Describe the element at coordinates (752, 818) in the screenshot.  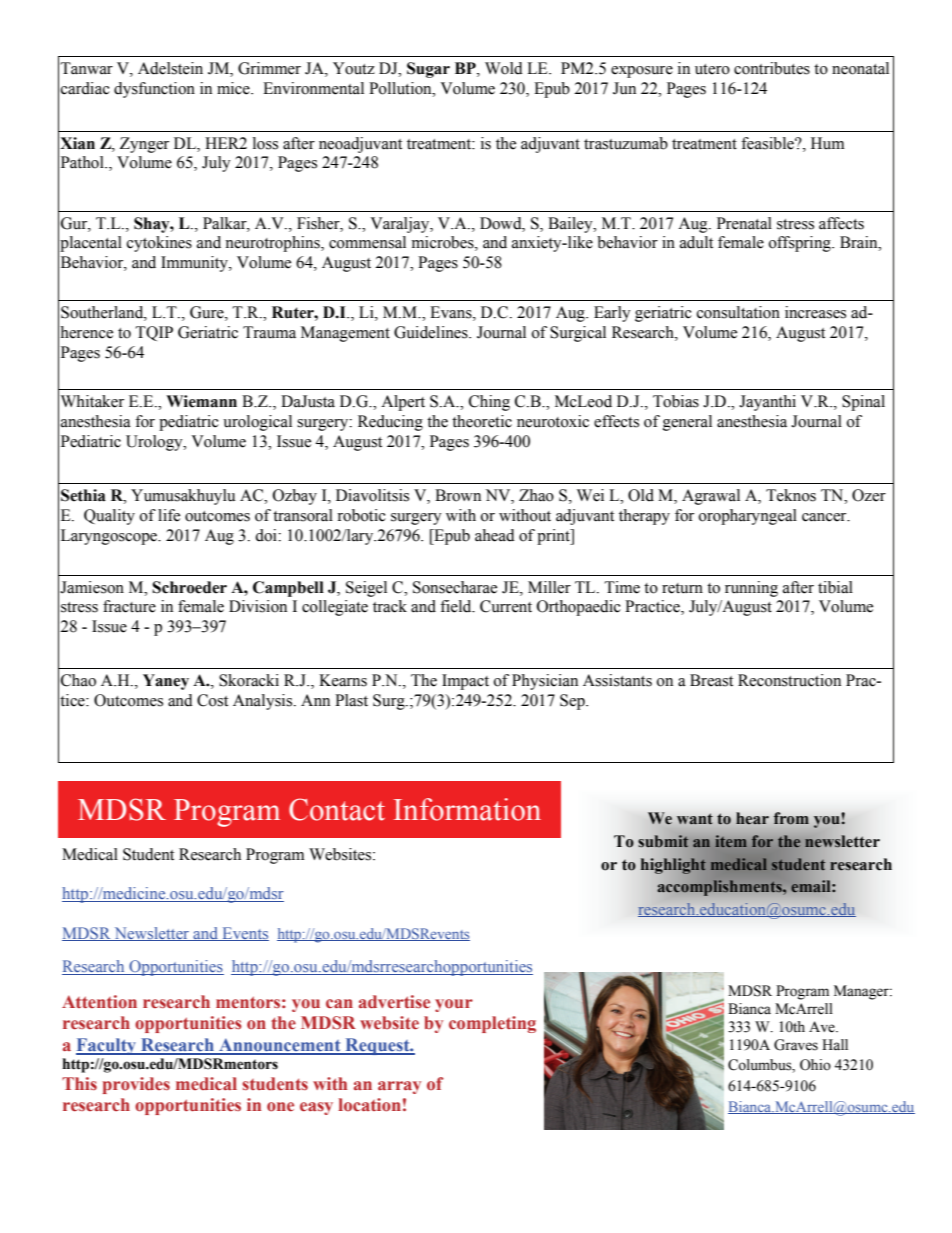
I see `hear` at that location.
